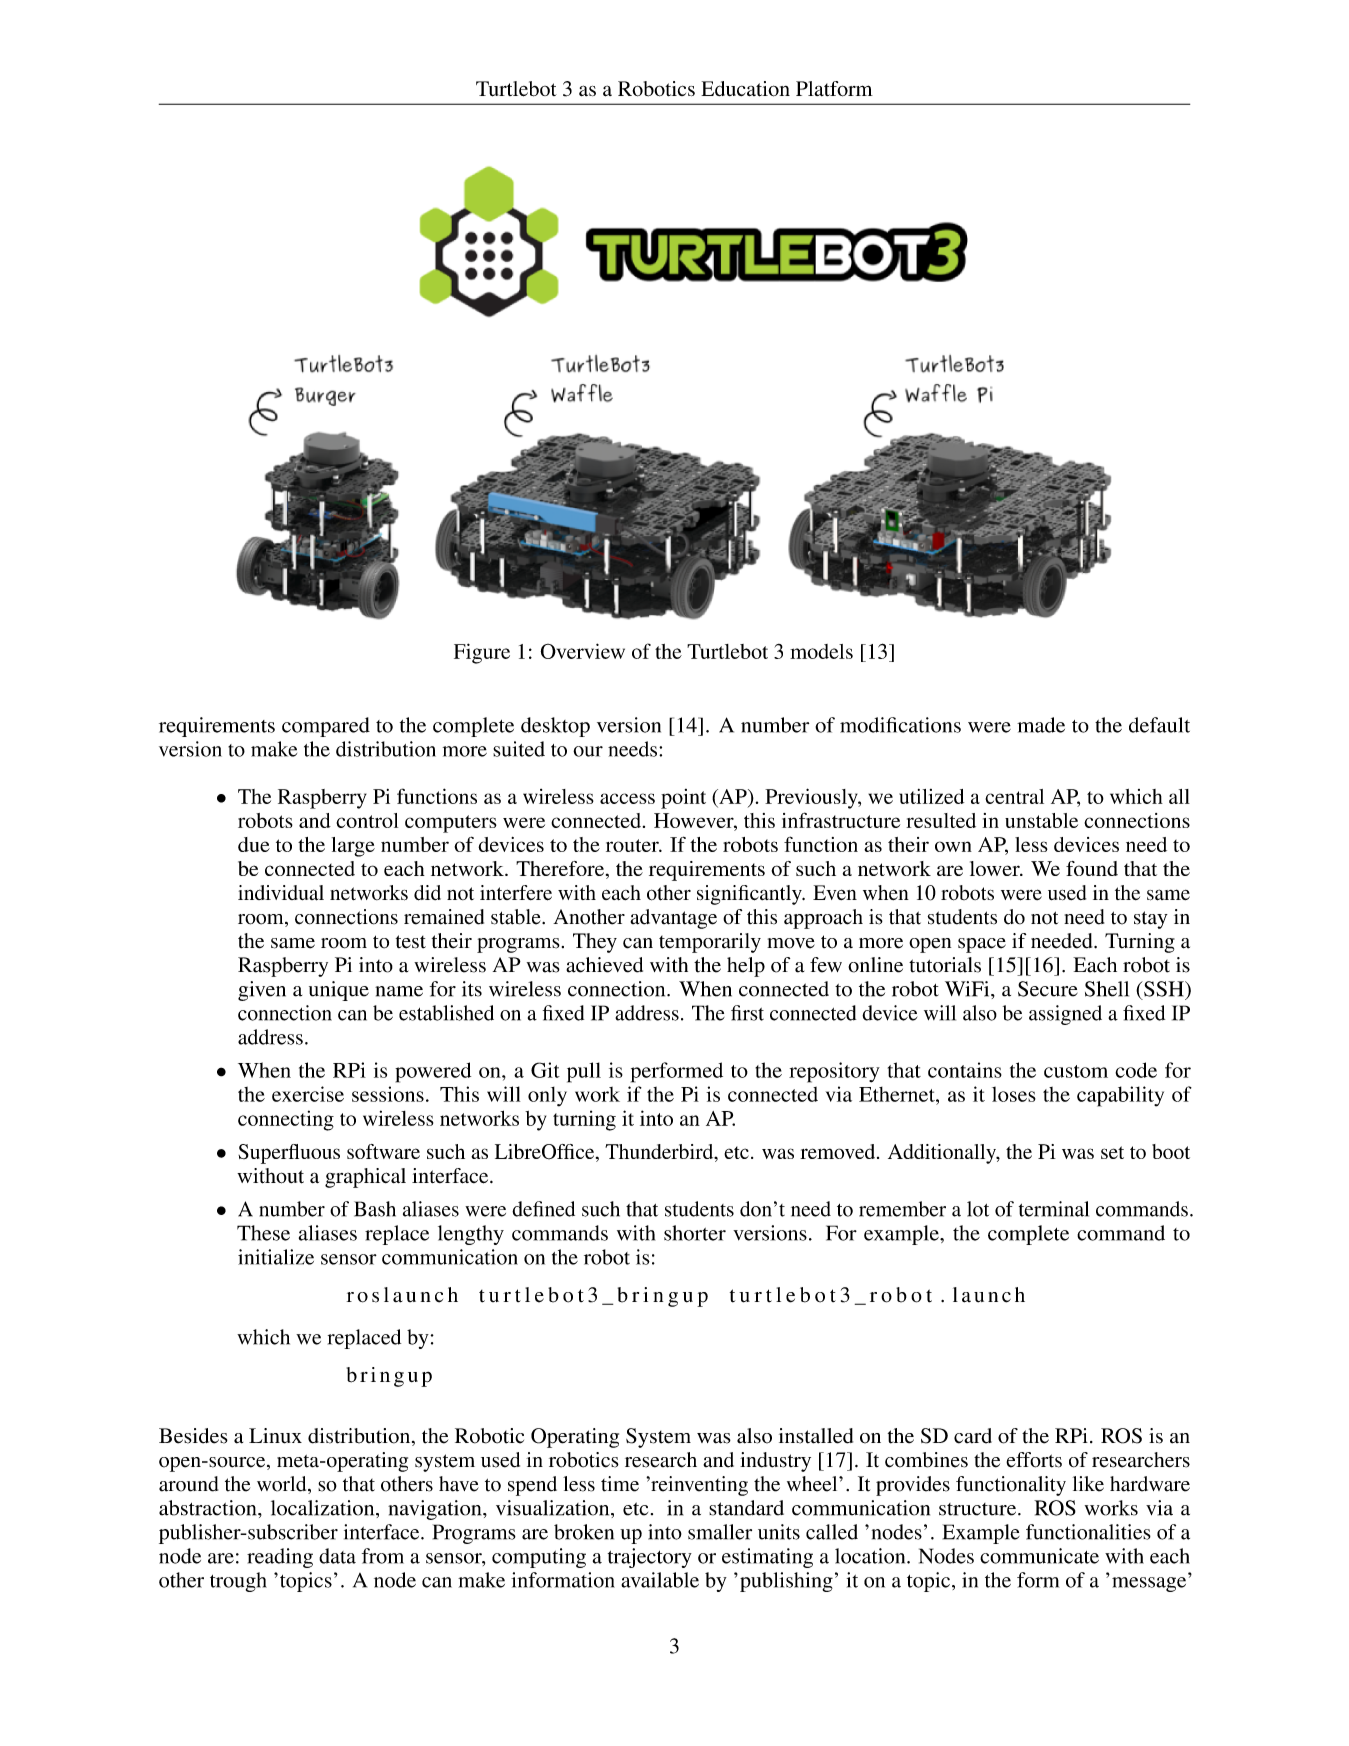  What do you see at coordinates (280, 1558) in the image?
I see `reading` at bounding box center [280, 1558].
